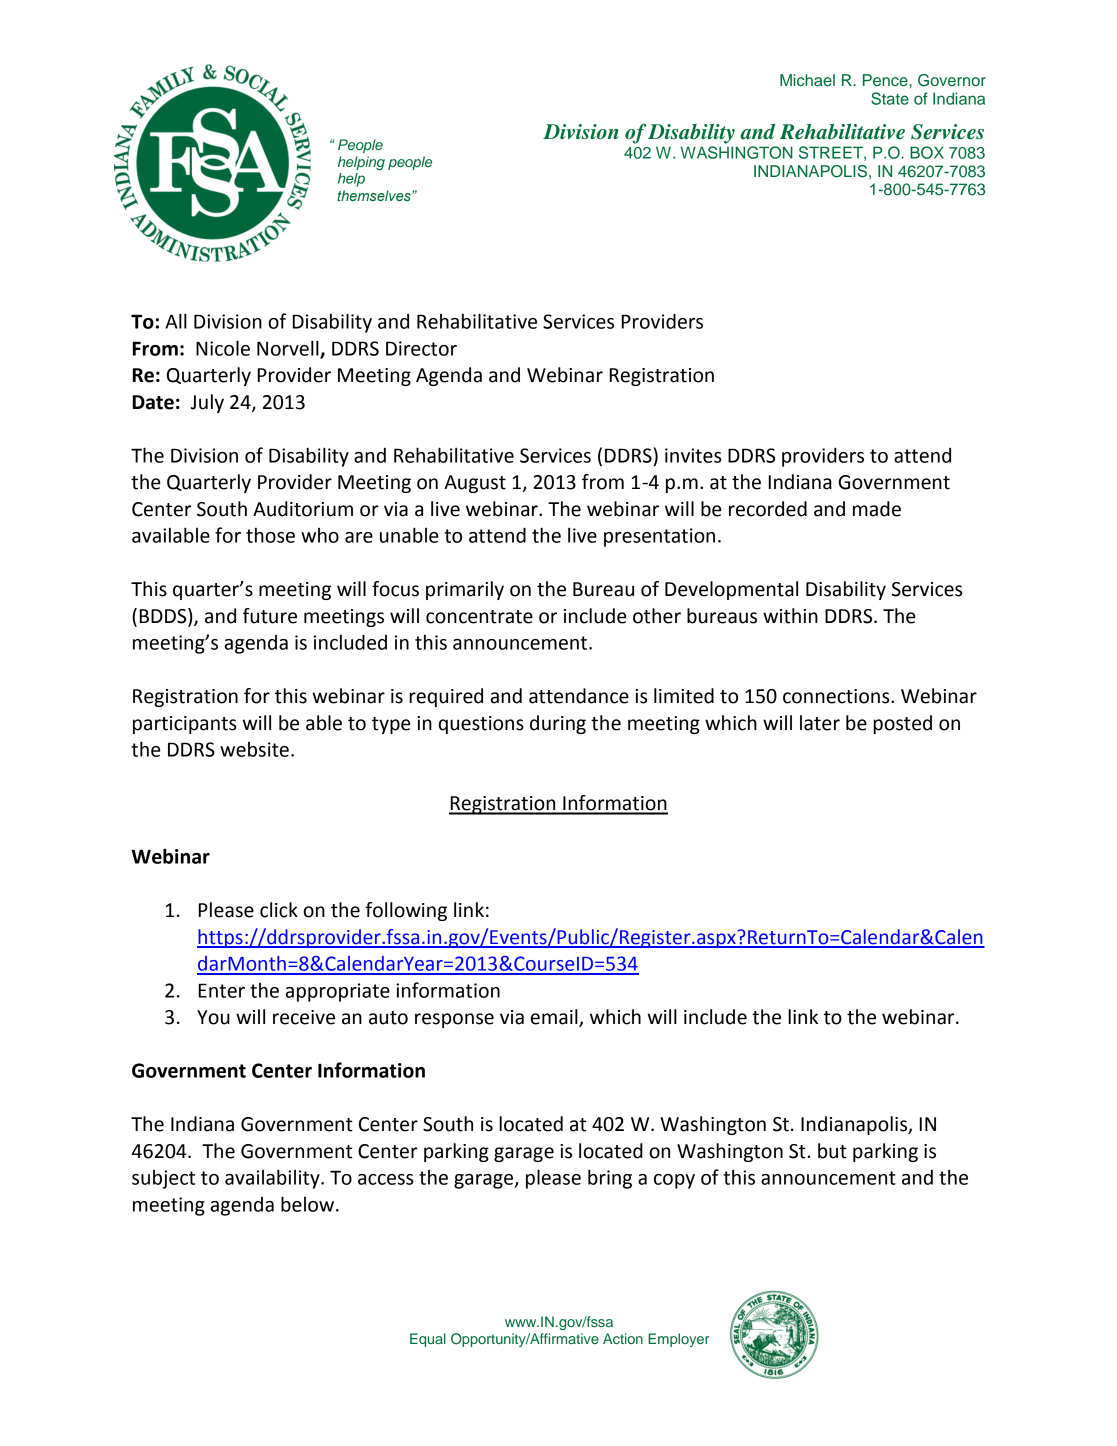 The image size is (1117, 1446). I want to click on State, so click(890, 98).
